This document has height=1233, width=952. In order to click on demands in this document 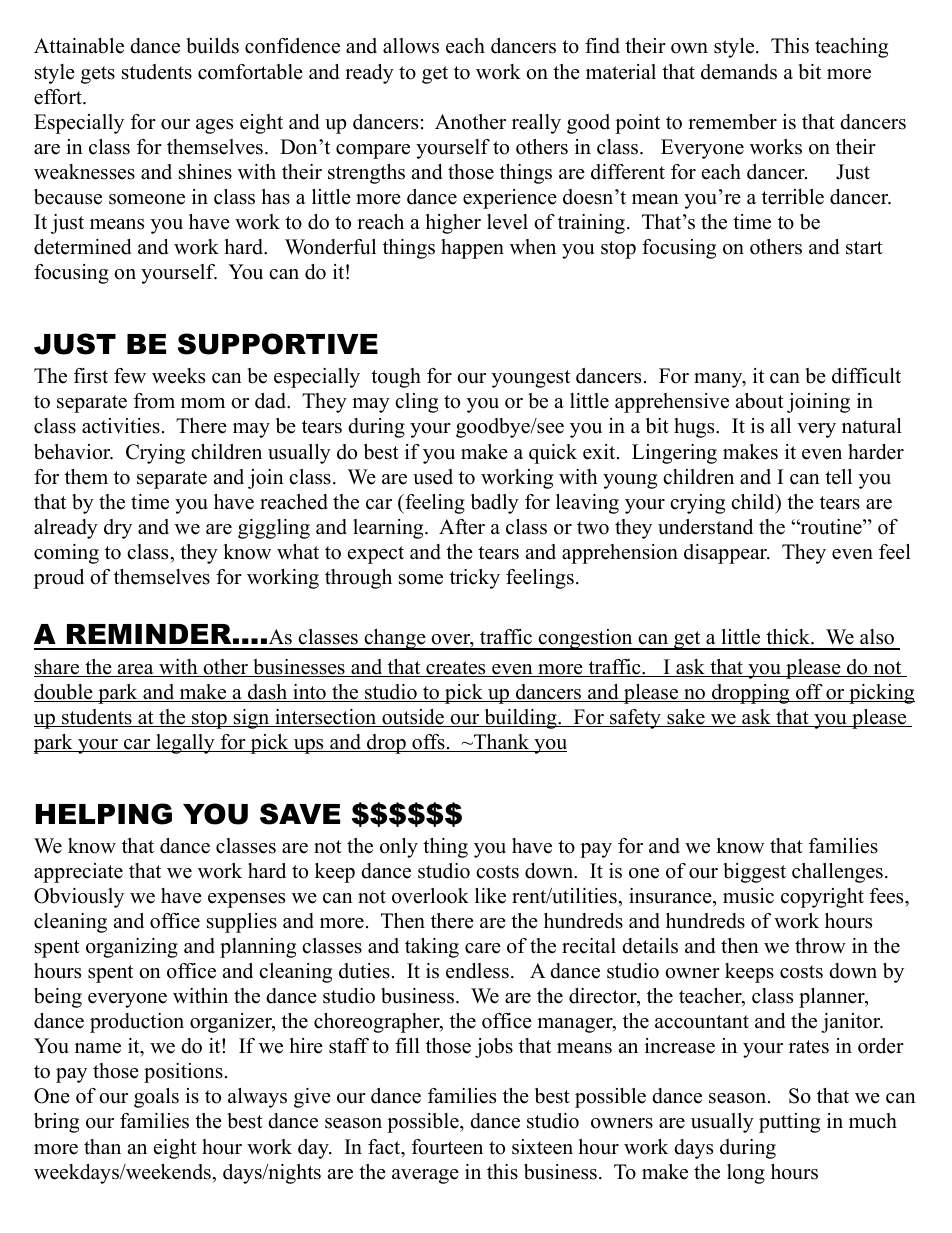, I will do `click(739, 72)`.
